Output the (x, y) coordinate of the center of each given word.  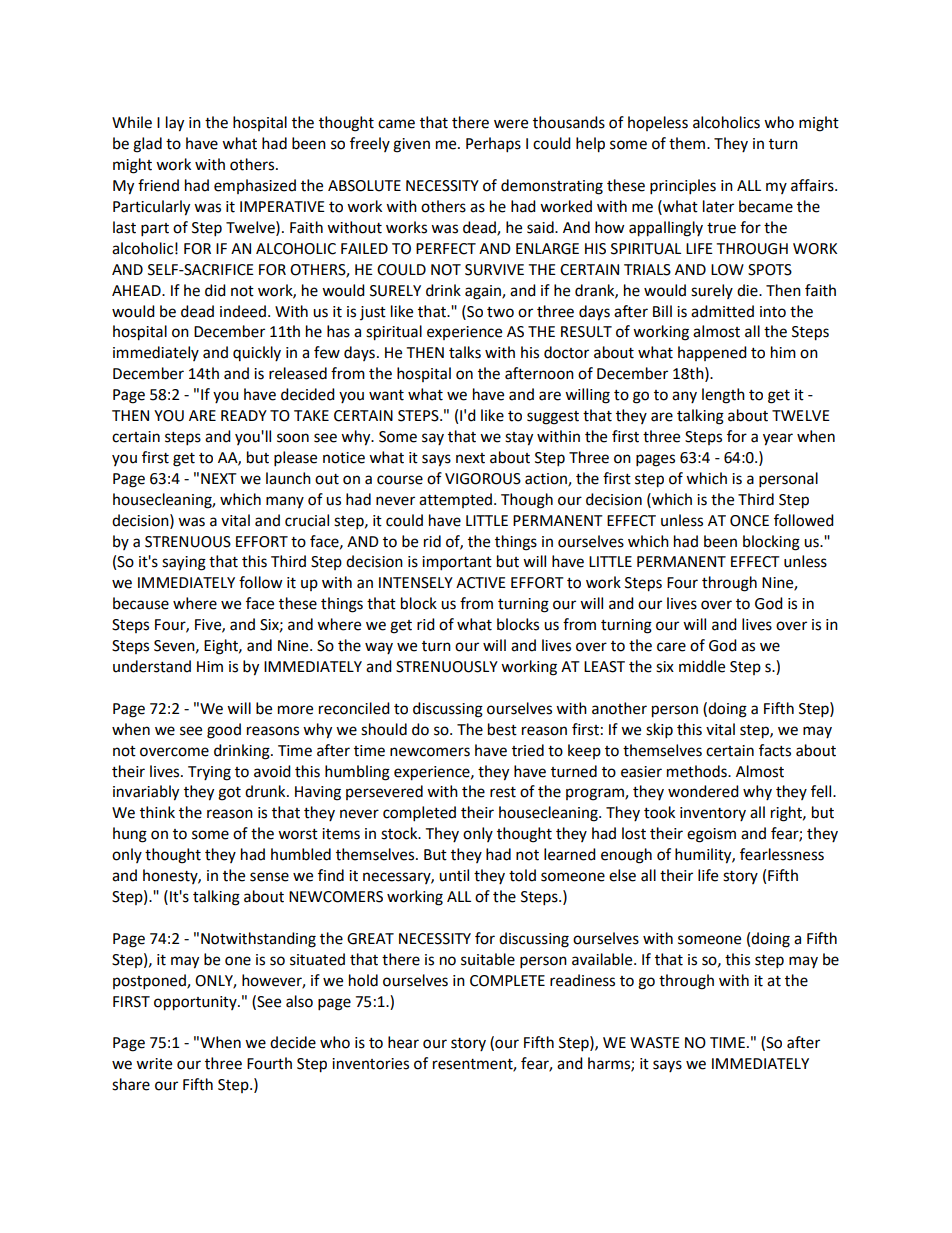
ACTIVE (481, 583)
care (671, 647)
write (154, 1064)
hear (403, 1042)
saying (184, 563)
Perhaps (493, 145)
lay (175, 124)
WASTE (655, 1043)
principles (683, 187)
